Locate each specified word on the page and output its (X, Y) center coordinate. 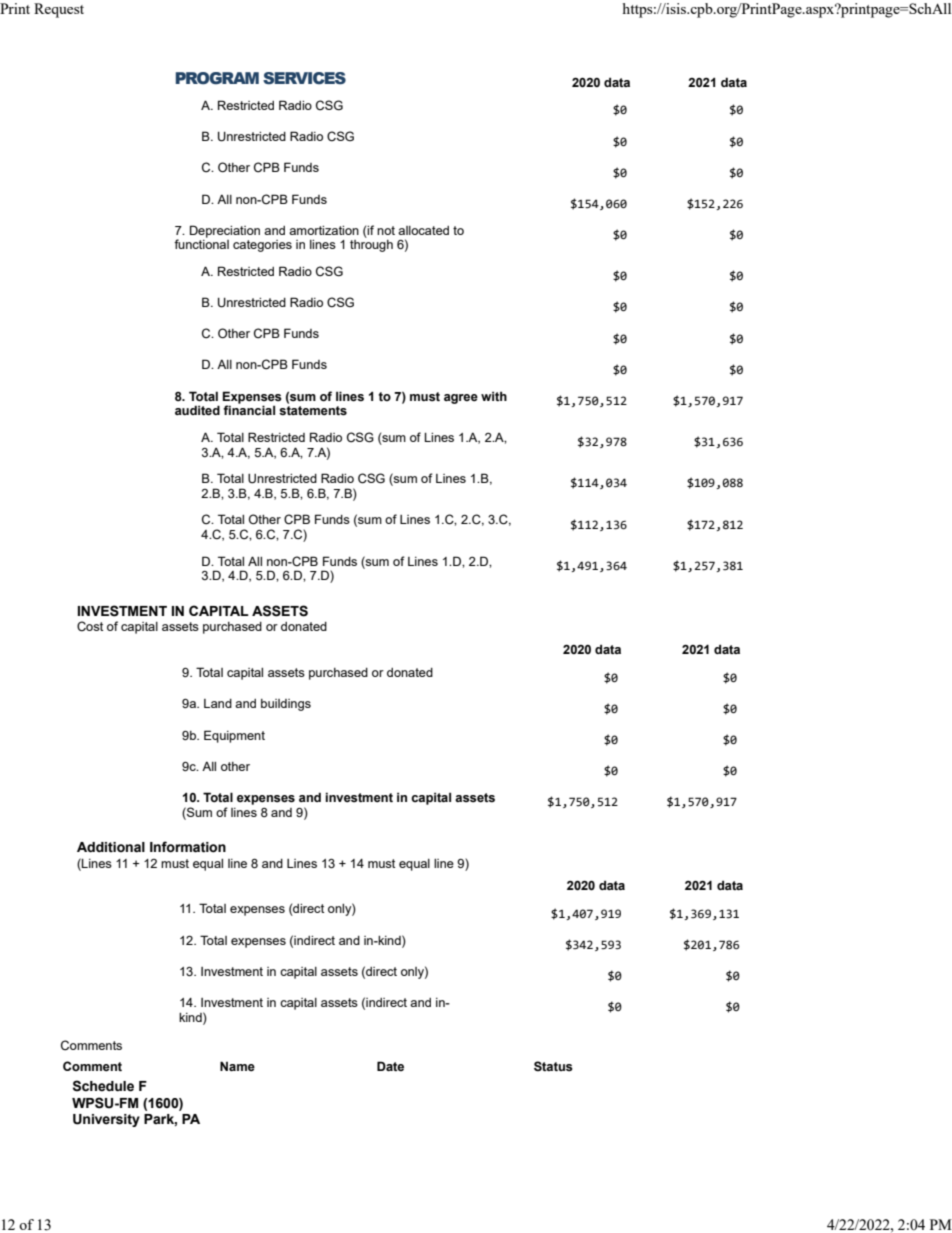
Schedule (103, 1086)
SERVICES (304, 78)
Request (59, 10)
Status (553, 1066)
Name (237, 1066)
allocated (423, 230)
